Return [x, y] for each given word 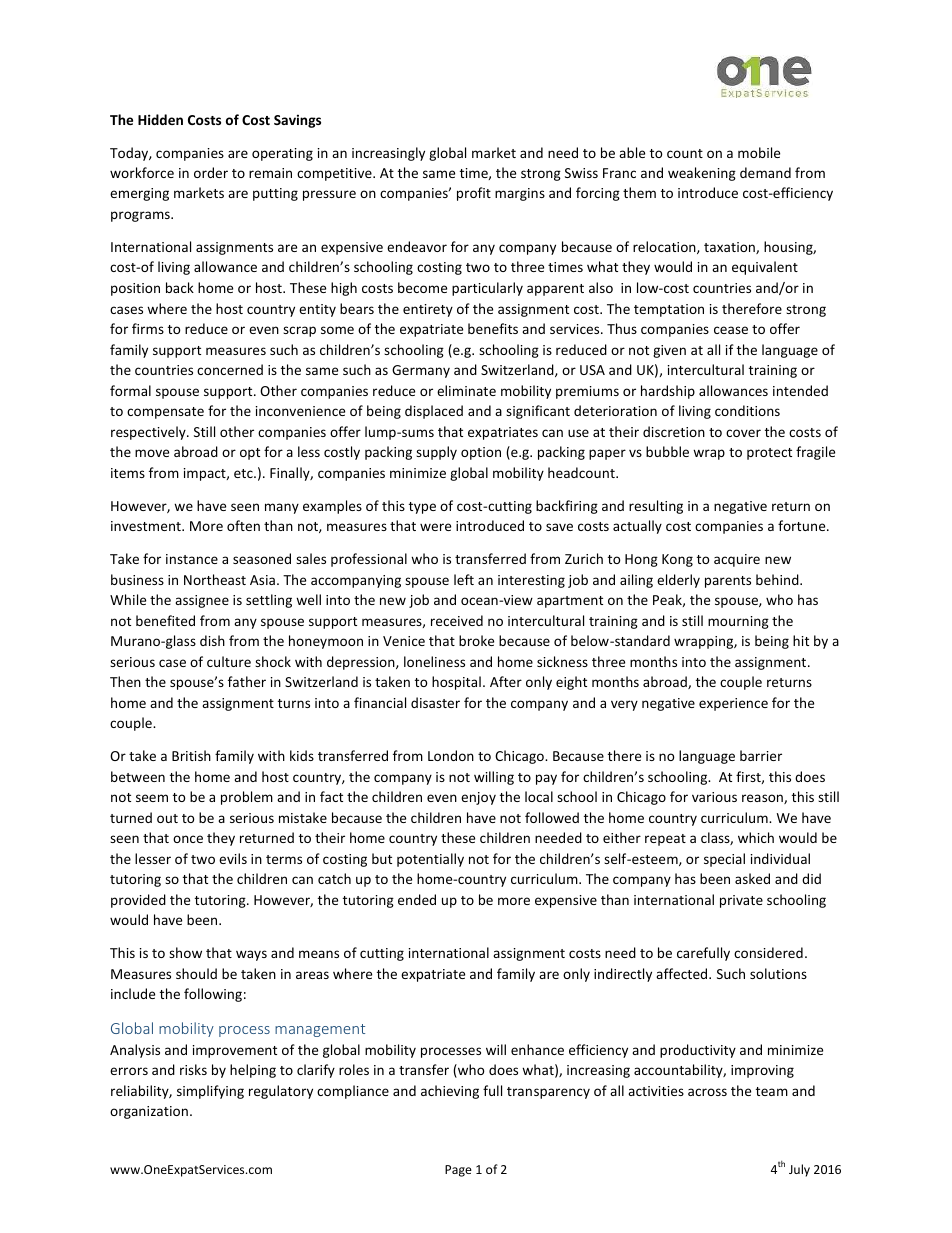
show [185, 952]
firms [148, 328]
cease [731, 330]
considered [768, 952]
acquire [737, 560]
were [435, 527]
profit [474, 194]
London [451, 755]
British [191, 755]
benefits [493, 328]
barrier [761, 755]
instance [192, 559]
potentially [430, 860]
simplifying [210, 1092]
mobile [759, 152]
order [211, 172]
